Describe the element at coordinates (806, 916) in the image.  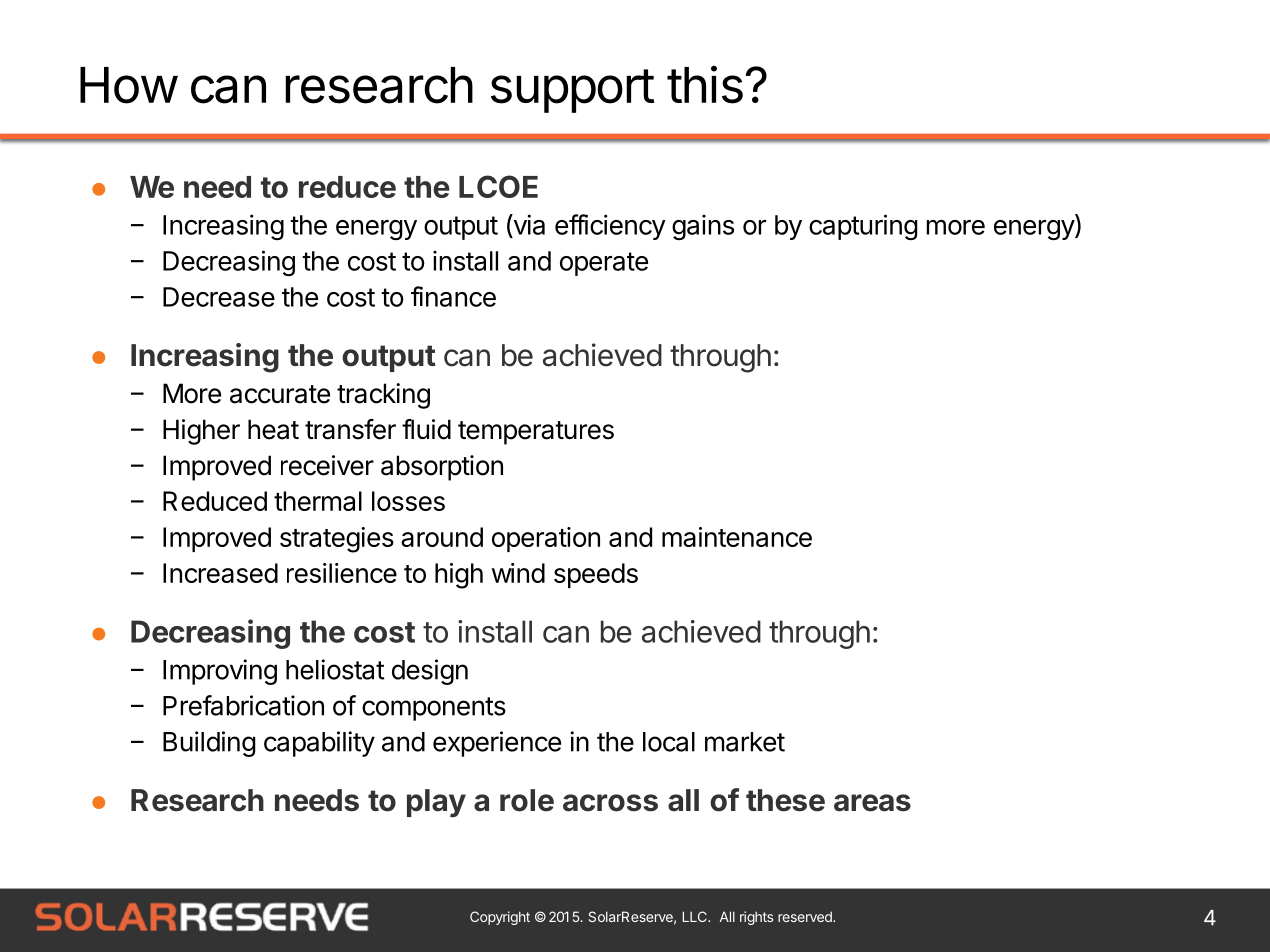
I see `reserved` at that location.
